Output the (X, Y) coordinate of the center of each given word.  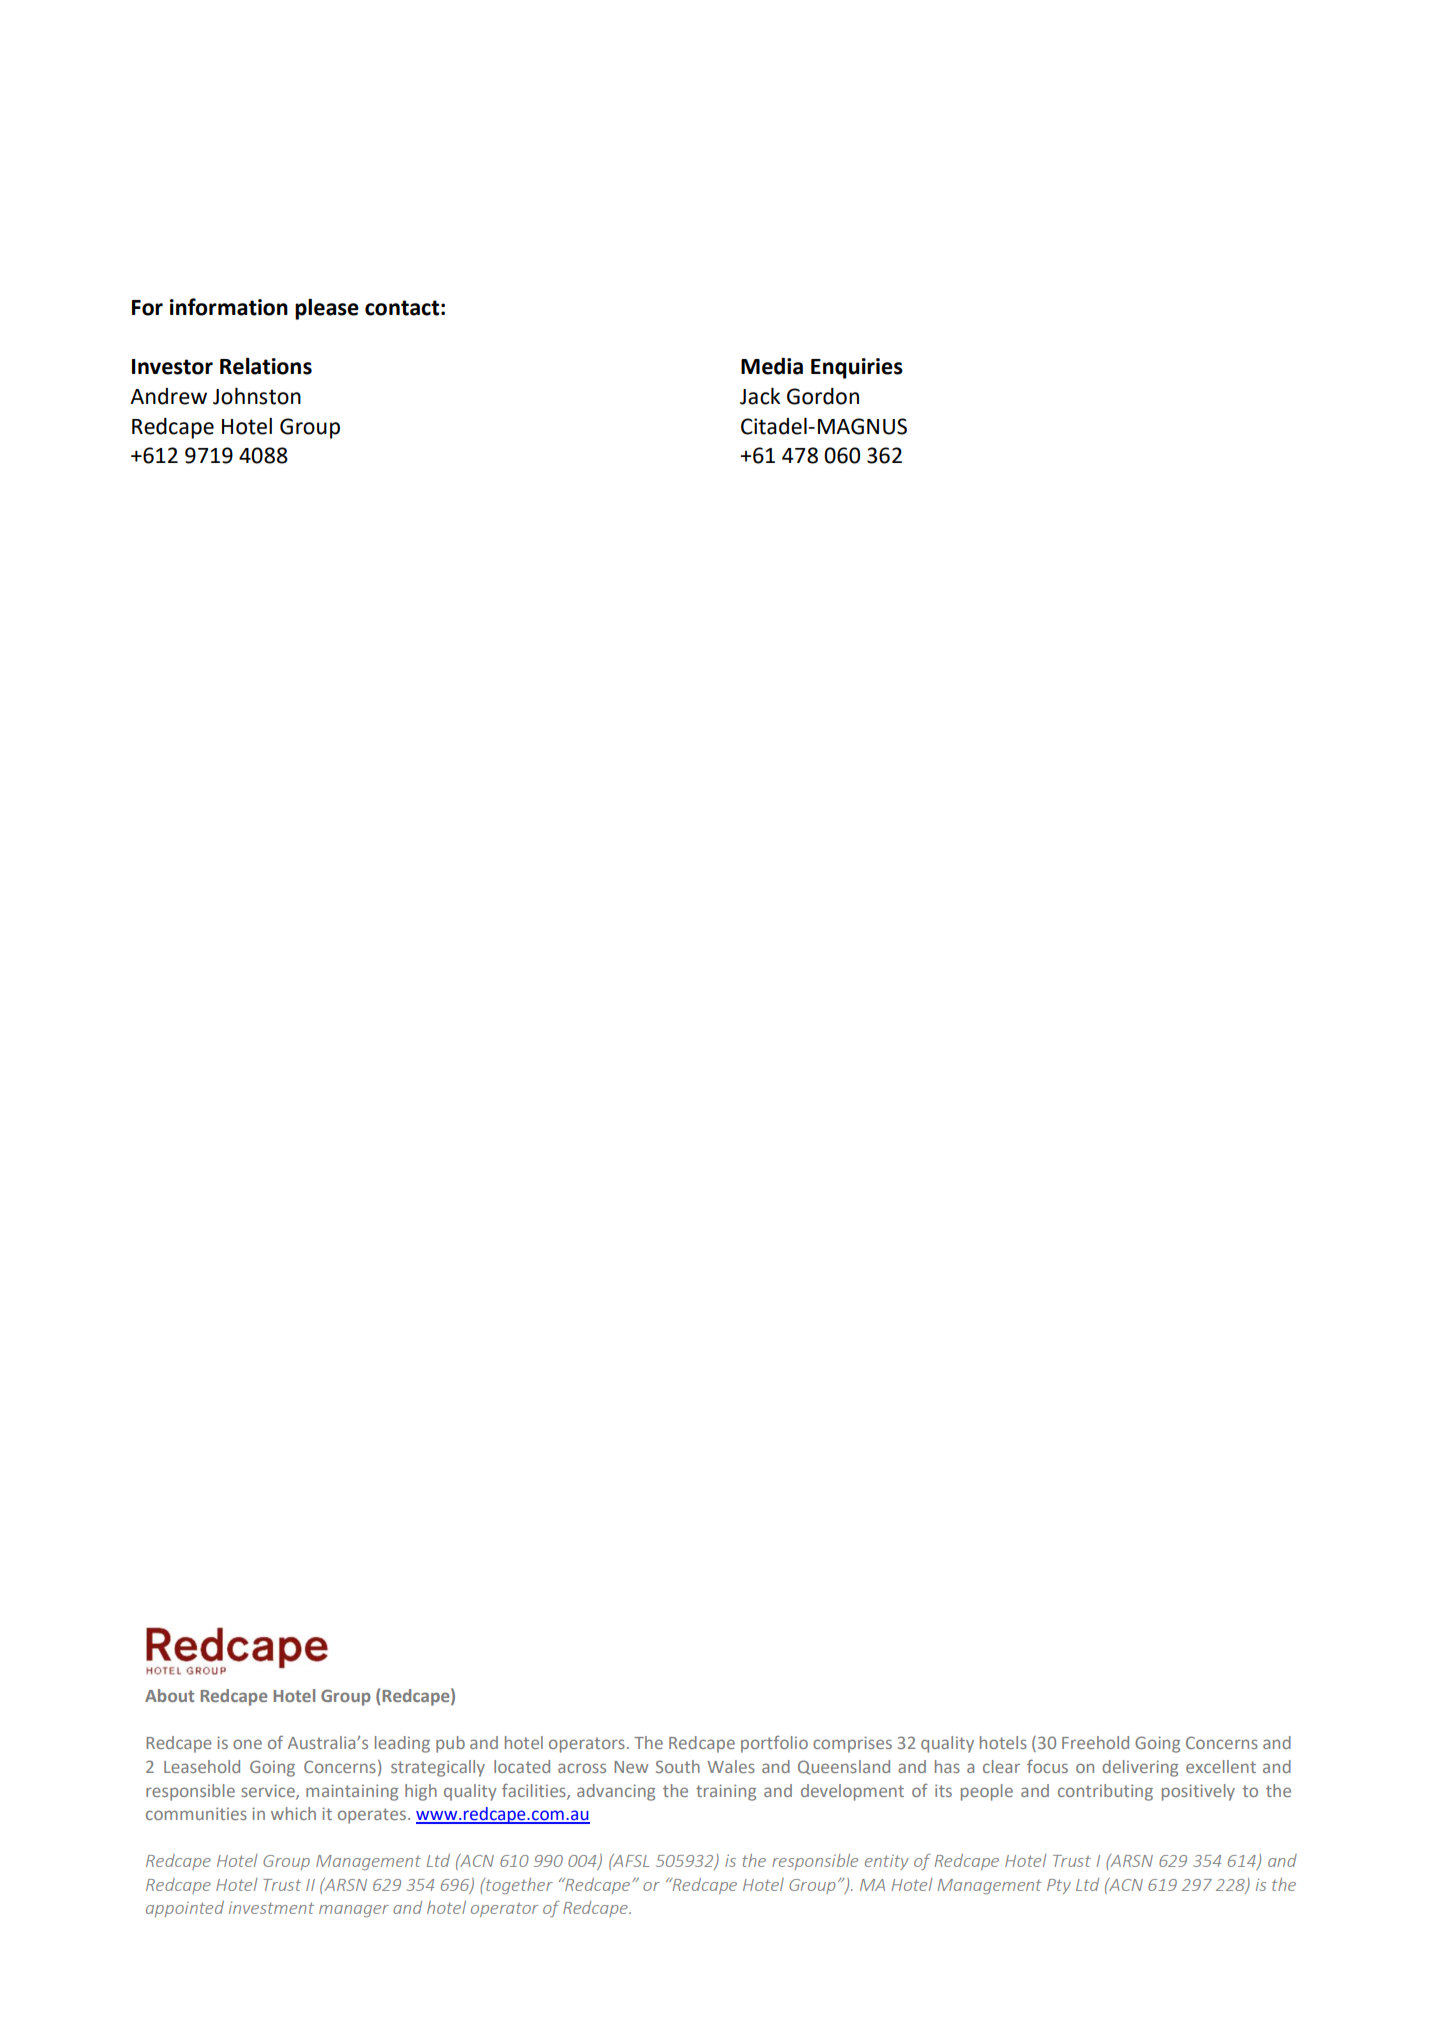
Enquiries (857, 368)
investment (271, 1908)
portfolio (774, 1744)
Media (772, 366)
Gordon (823, 396)
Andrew (168, 396)
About (169, 1695)
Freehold (1095, 1742)
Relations (266, 366)
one (247, 1744)
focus (1047, 1766)
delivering (1140, 1768)
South (678, 1766)
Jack (760, 396)
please (327, 309)
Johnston (257, 396)
